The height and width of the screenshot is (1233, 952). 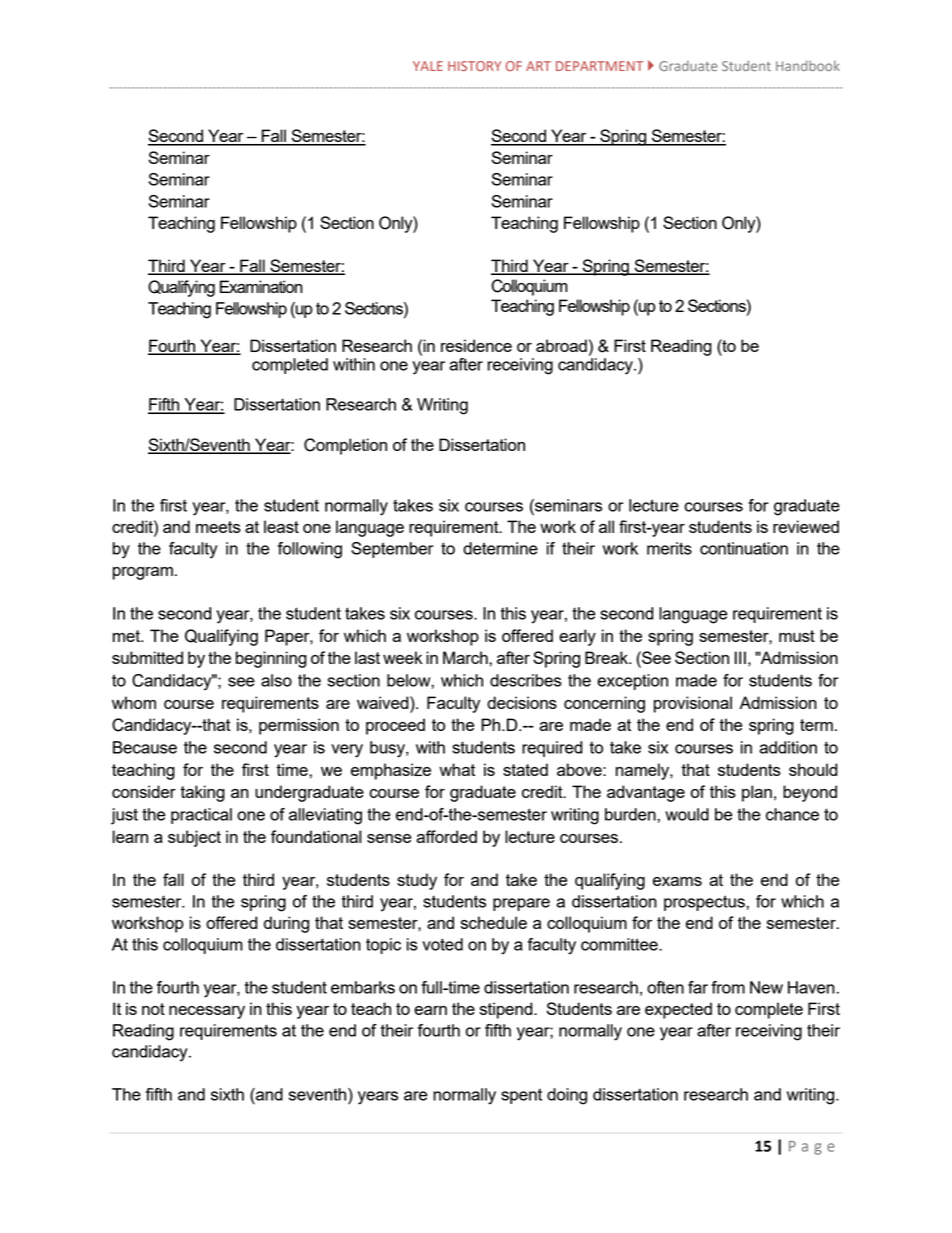 I want to click on submitted, so click(x=147, y=657).
